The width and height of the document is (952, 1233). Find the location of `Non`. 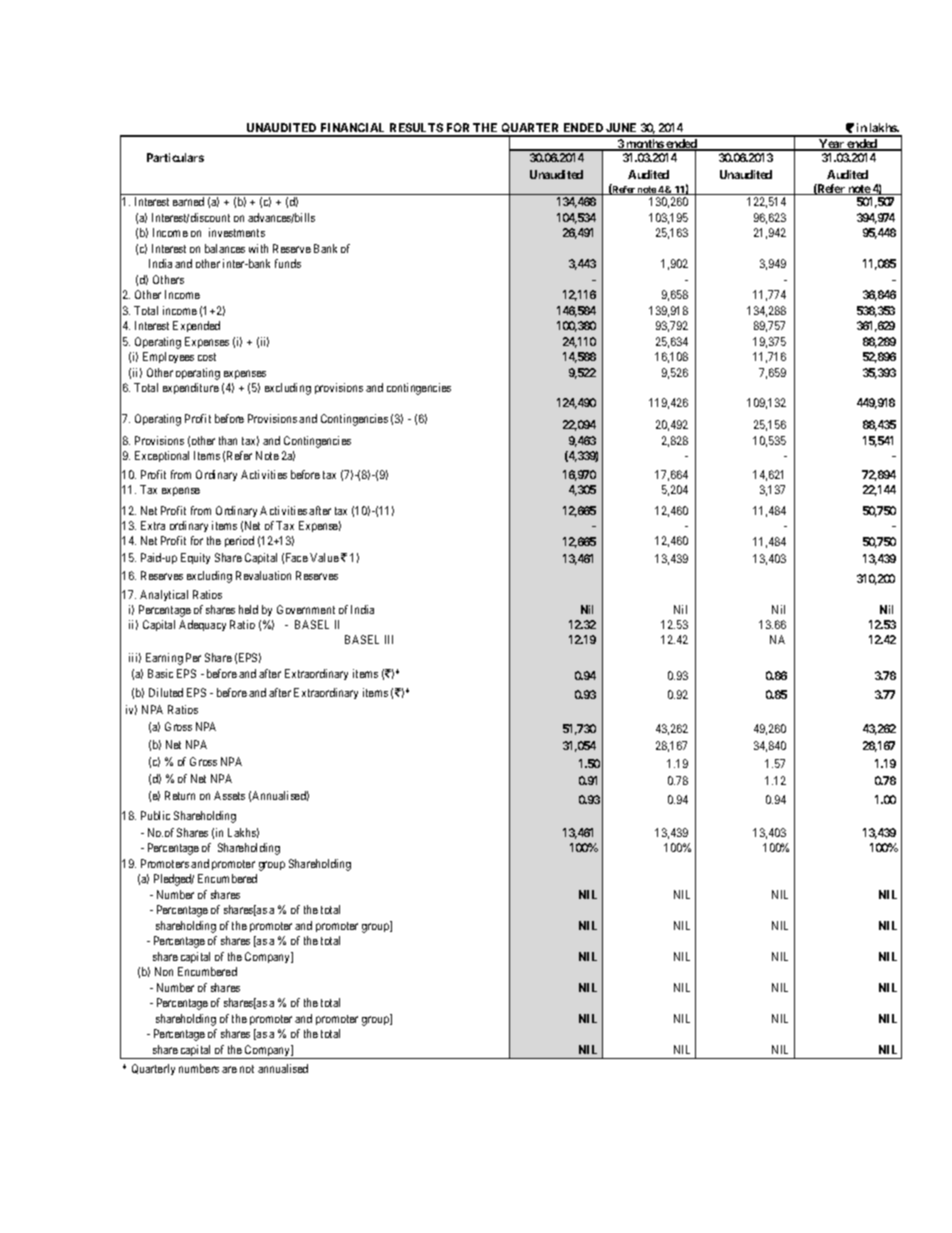

Non is located at coordinates (164, 971).
